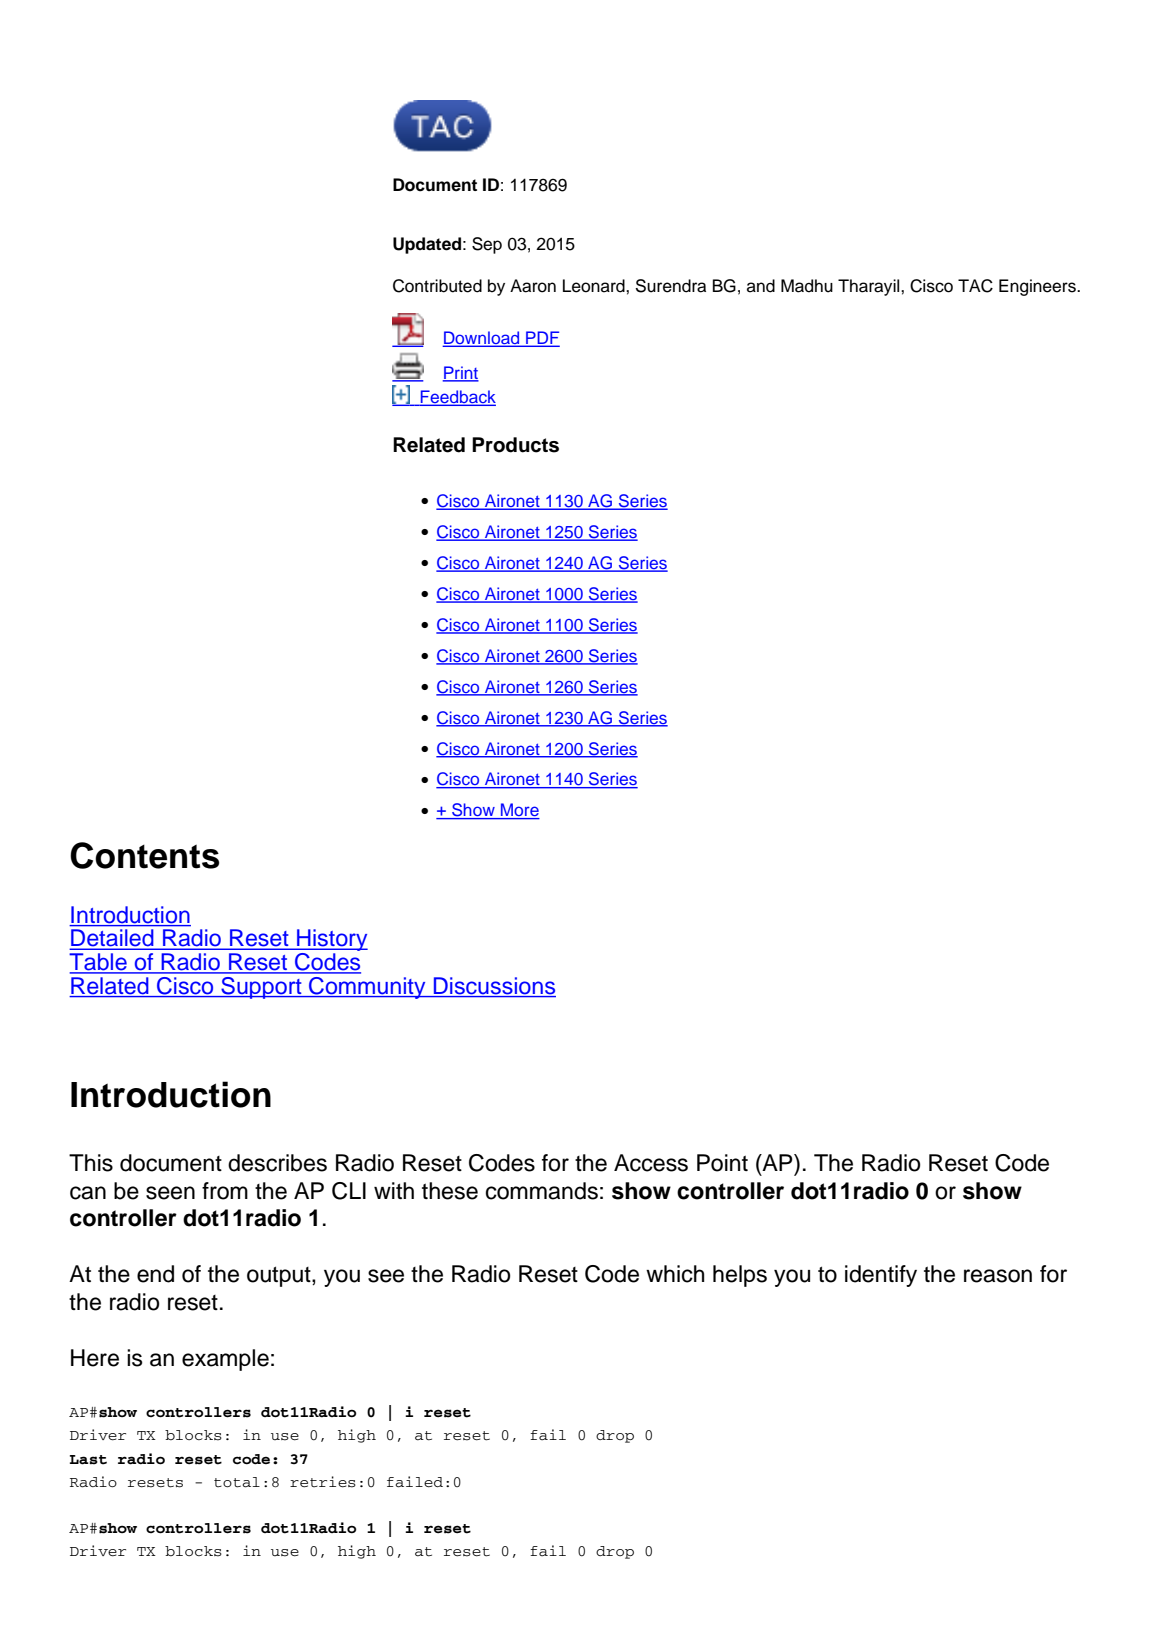 This page has width=1151, height=1628. I want to click on More, so click(519, 811).
